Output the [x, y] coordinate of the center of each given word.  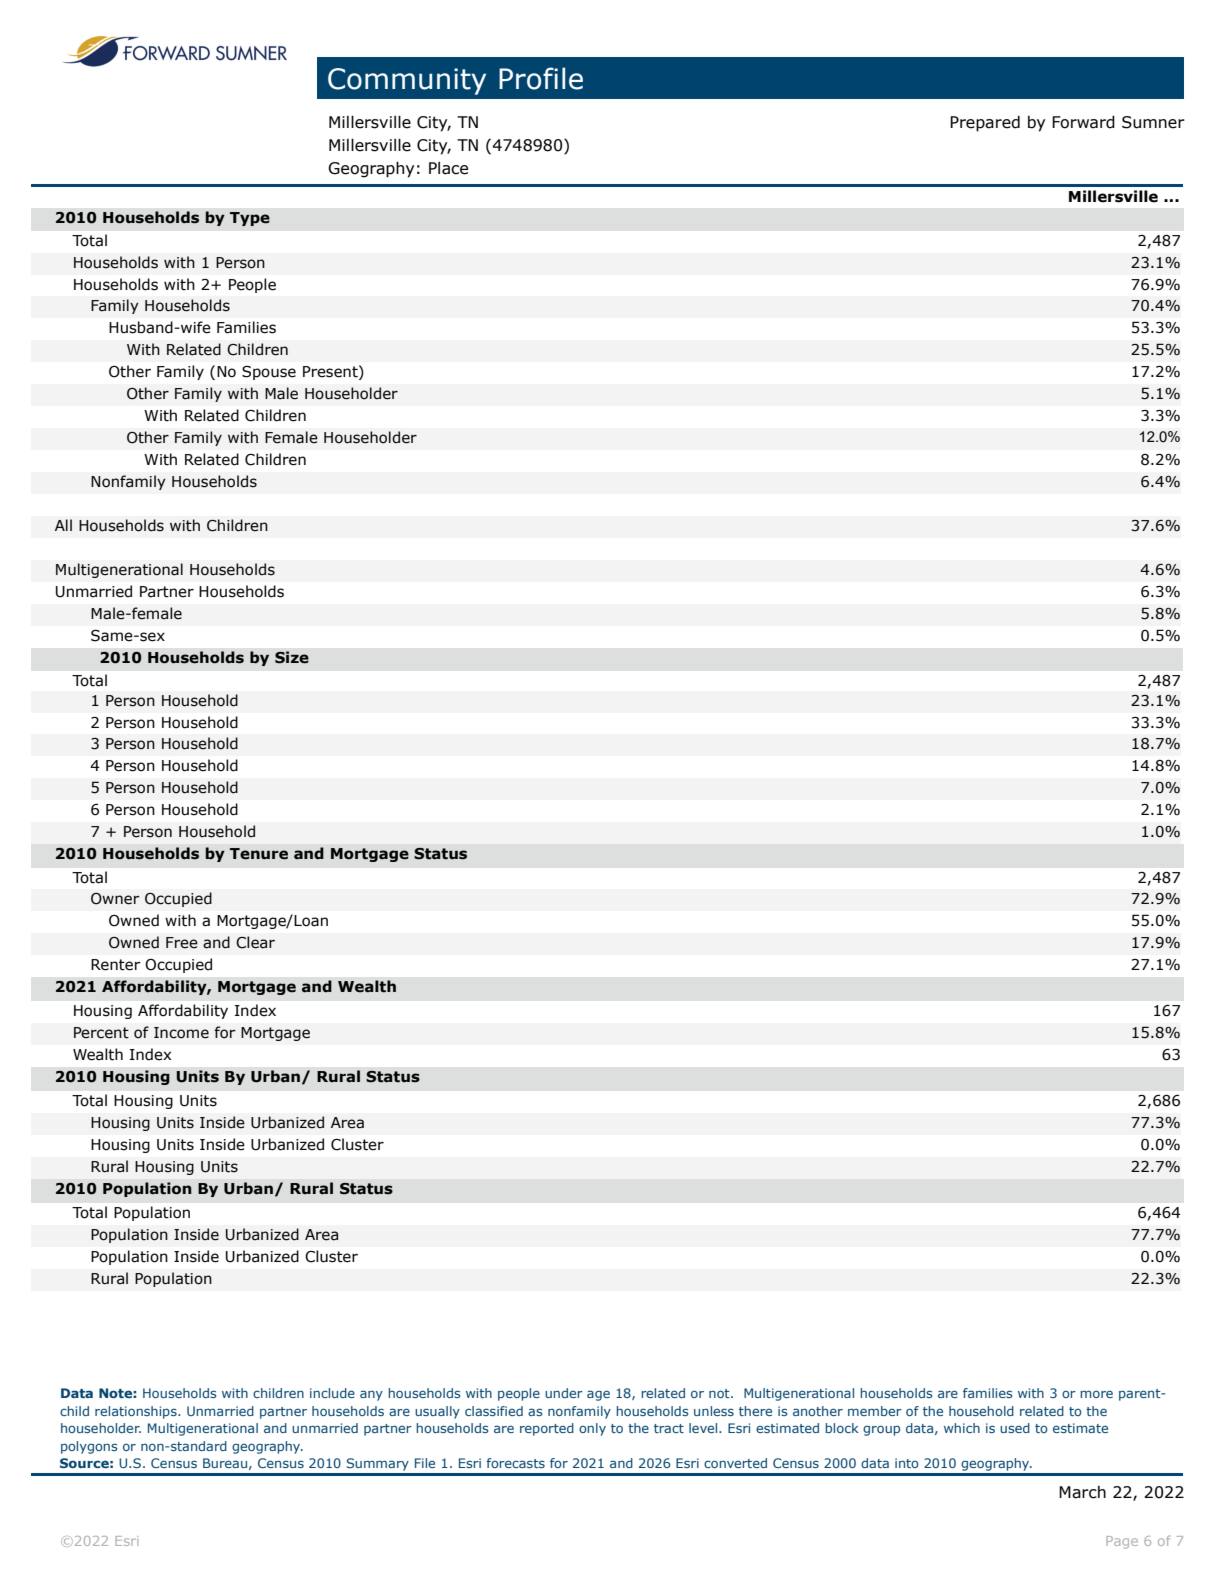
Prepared [985, 124]
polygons [89, 1447]
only [592, 1429]
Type [250, 219]
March [1082, 1492]
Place [448, 168]
